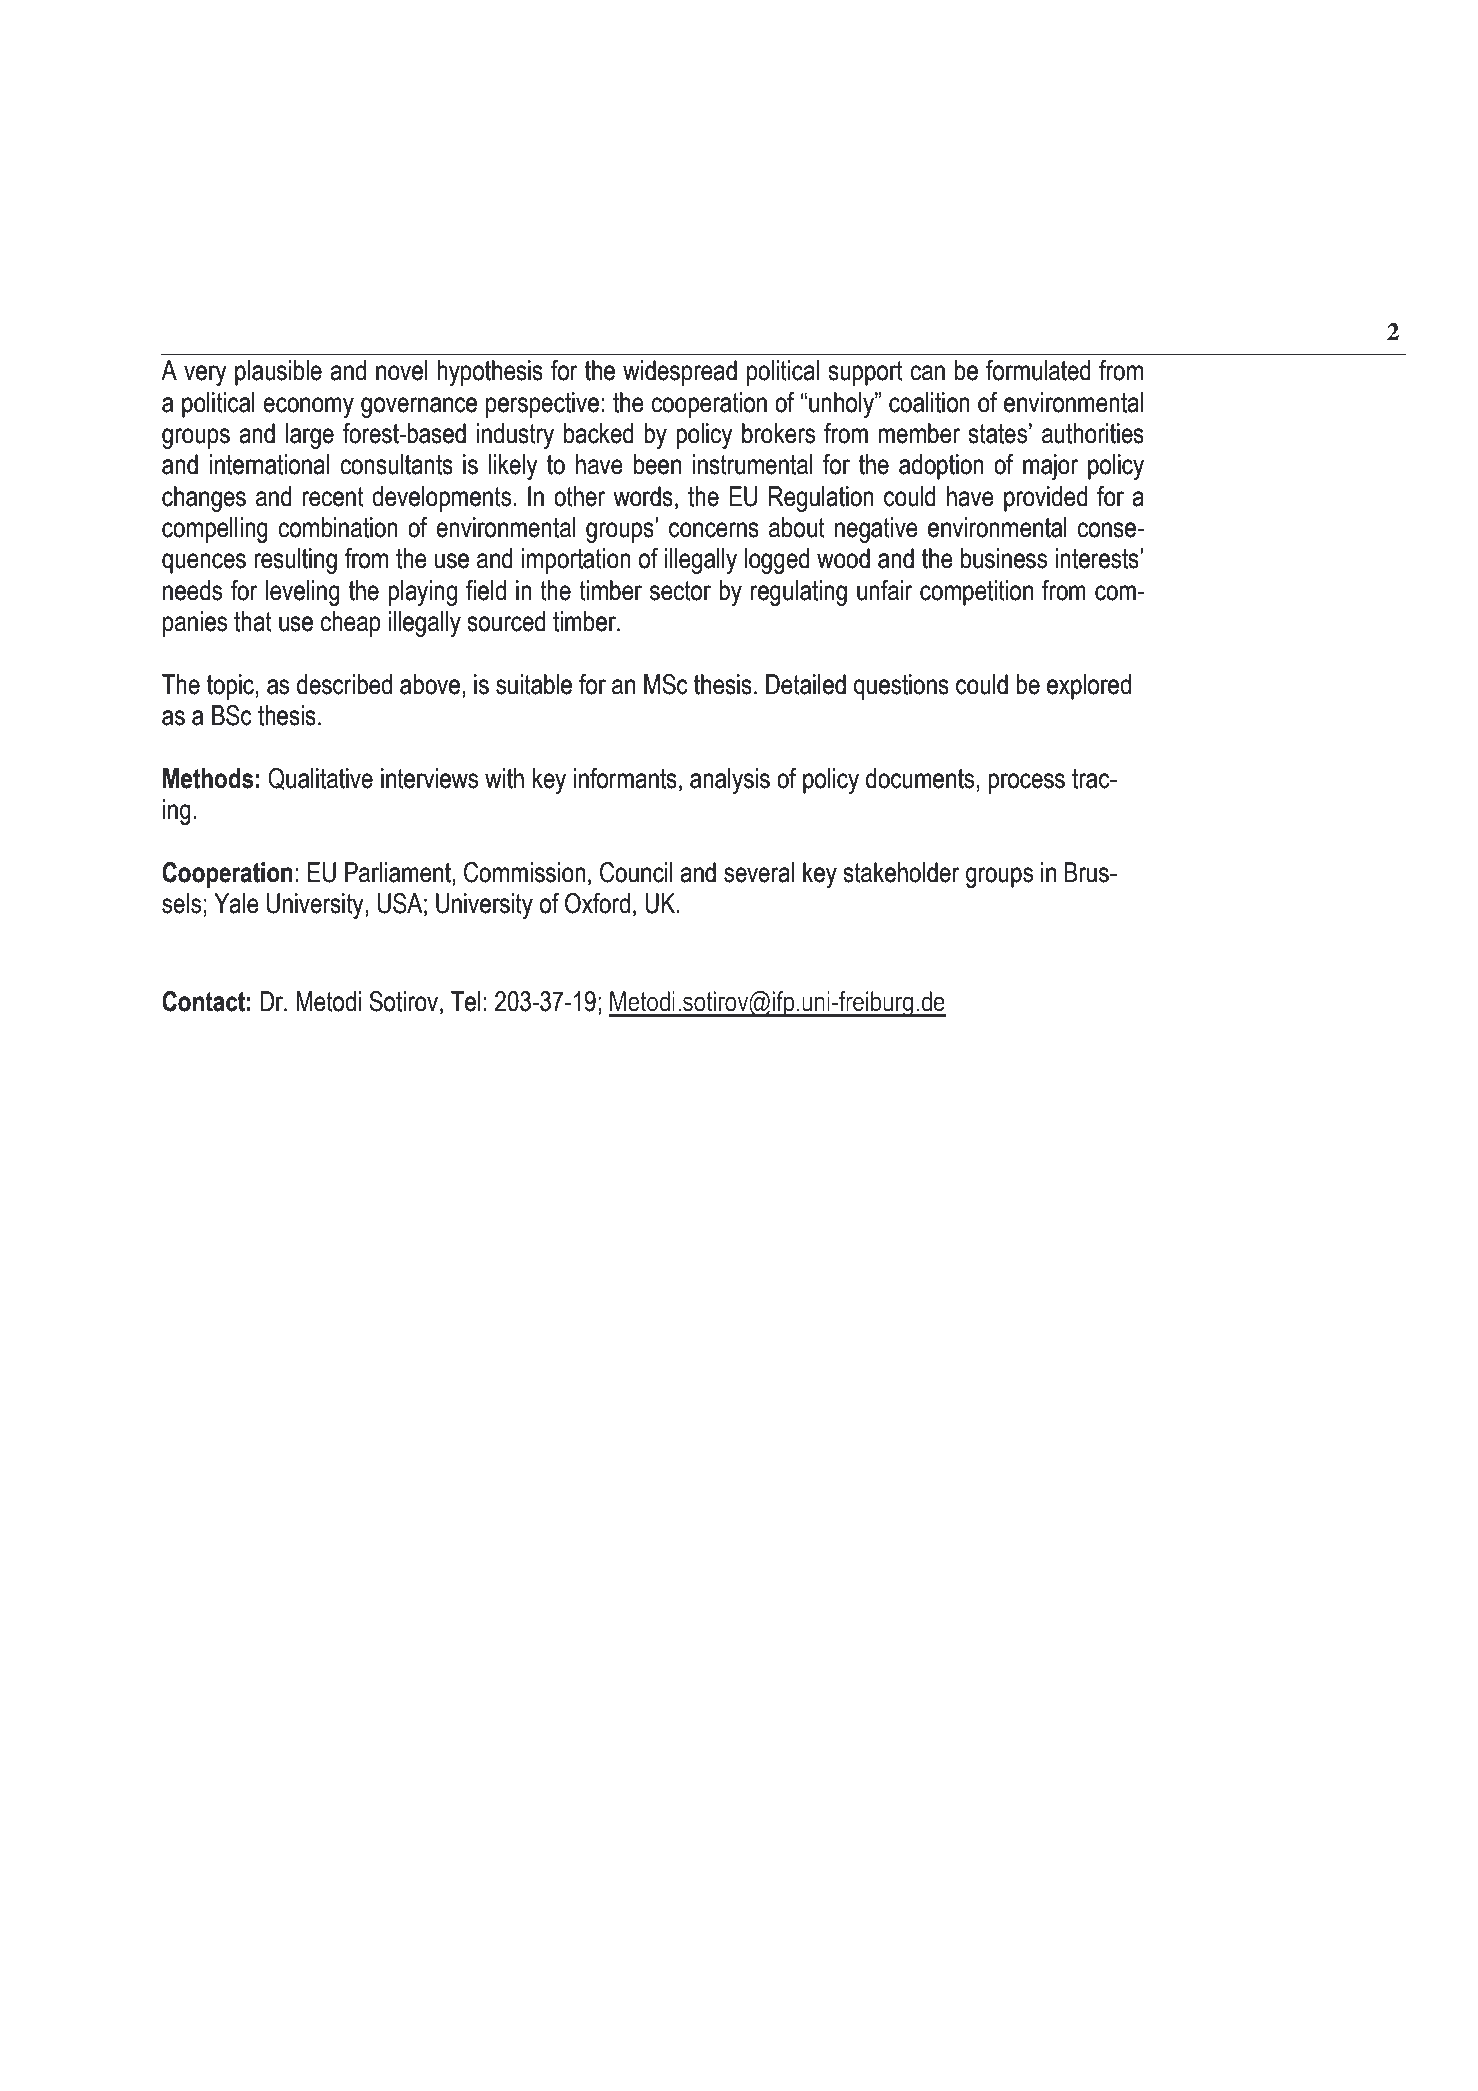 Image resolution: width=1478 pixels, height=2091 pixels. I want to click on cheap, so click(350, 624).
